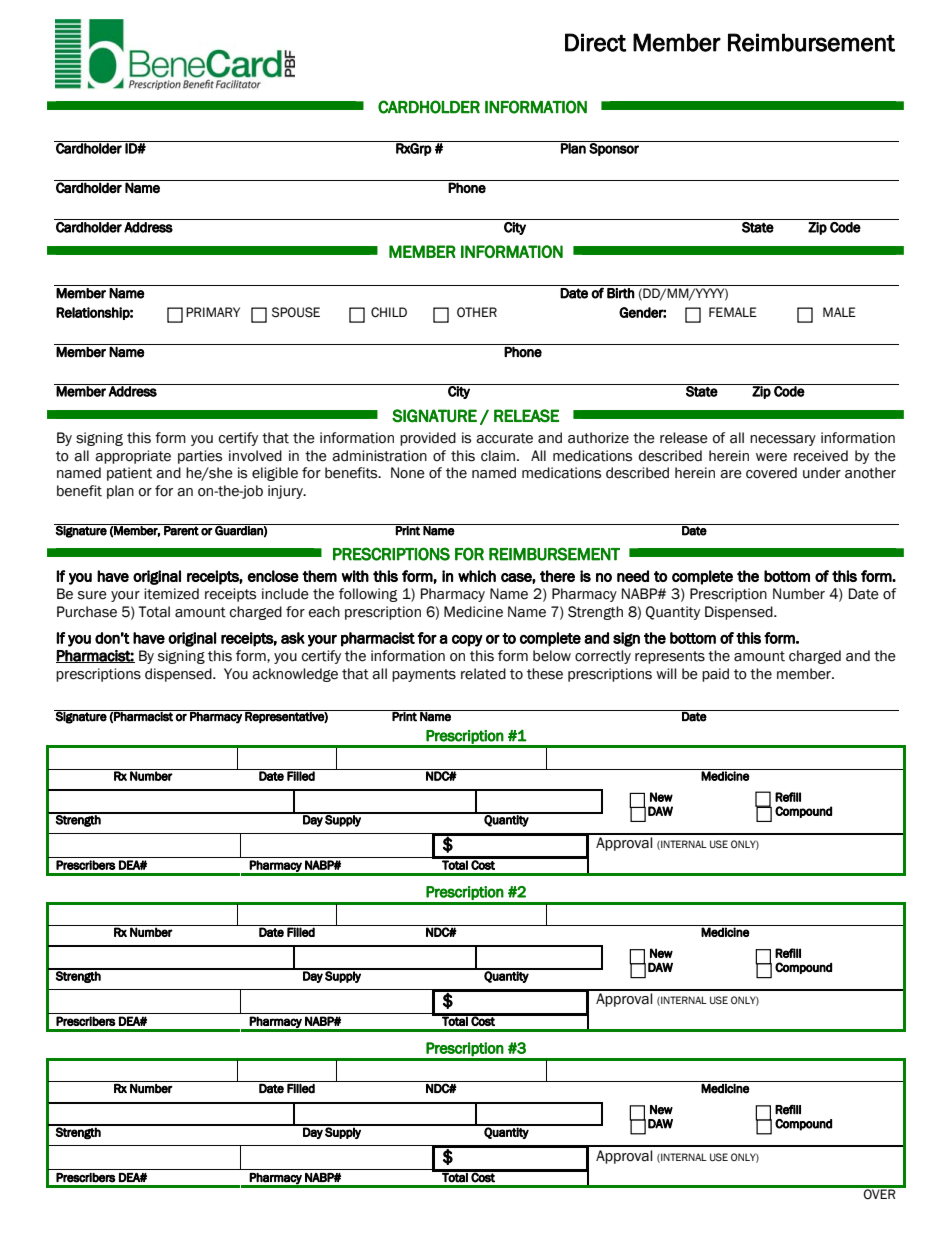 The height and width of the image is (1233, 952). I want to click on necessary, so click(783, 440).
